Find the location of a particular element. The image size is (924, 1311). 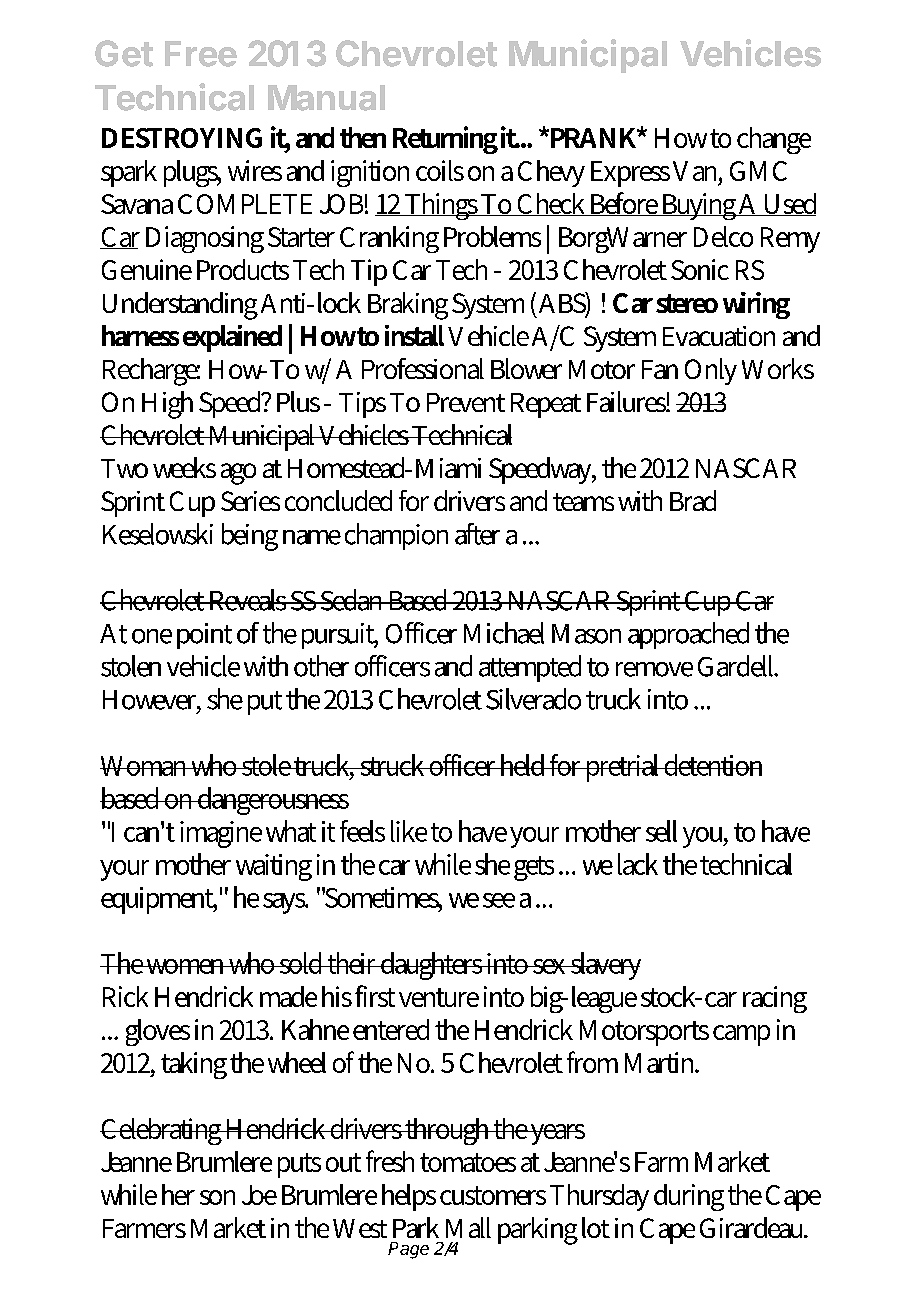

Mall is located at coordinates (468, 1227).
